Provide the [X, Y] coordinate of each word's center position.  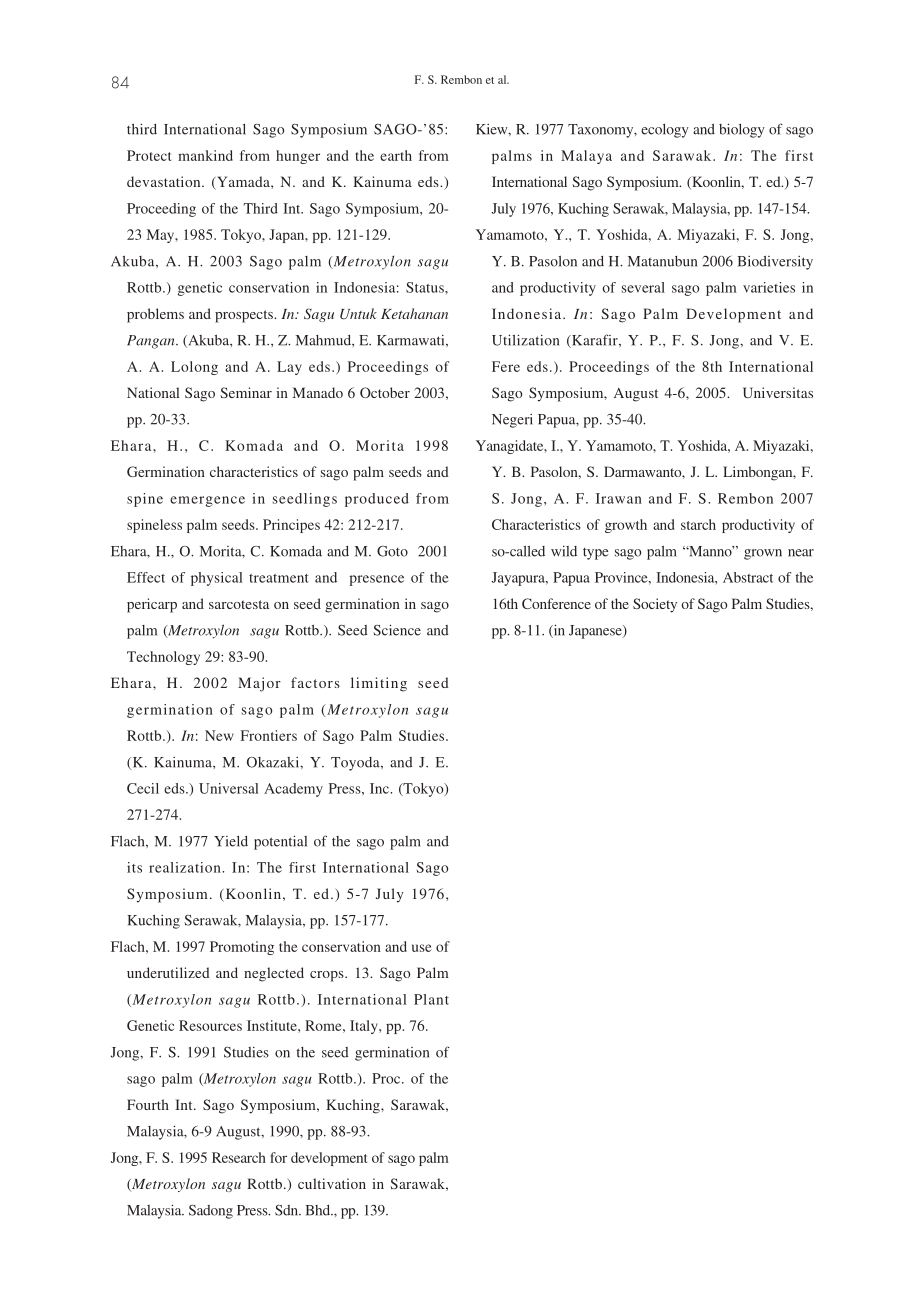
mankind [205, 155]
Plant [431, 999]
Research [239, 1157]
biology [742, 130]
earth [396, 155]
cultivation [332, 1183]
